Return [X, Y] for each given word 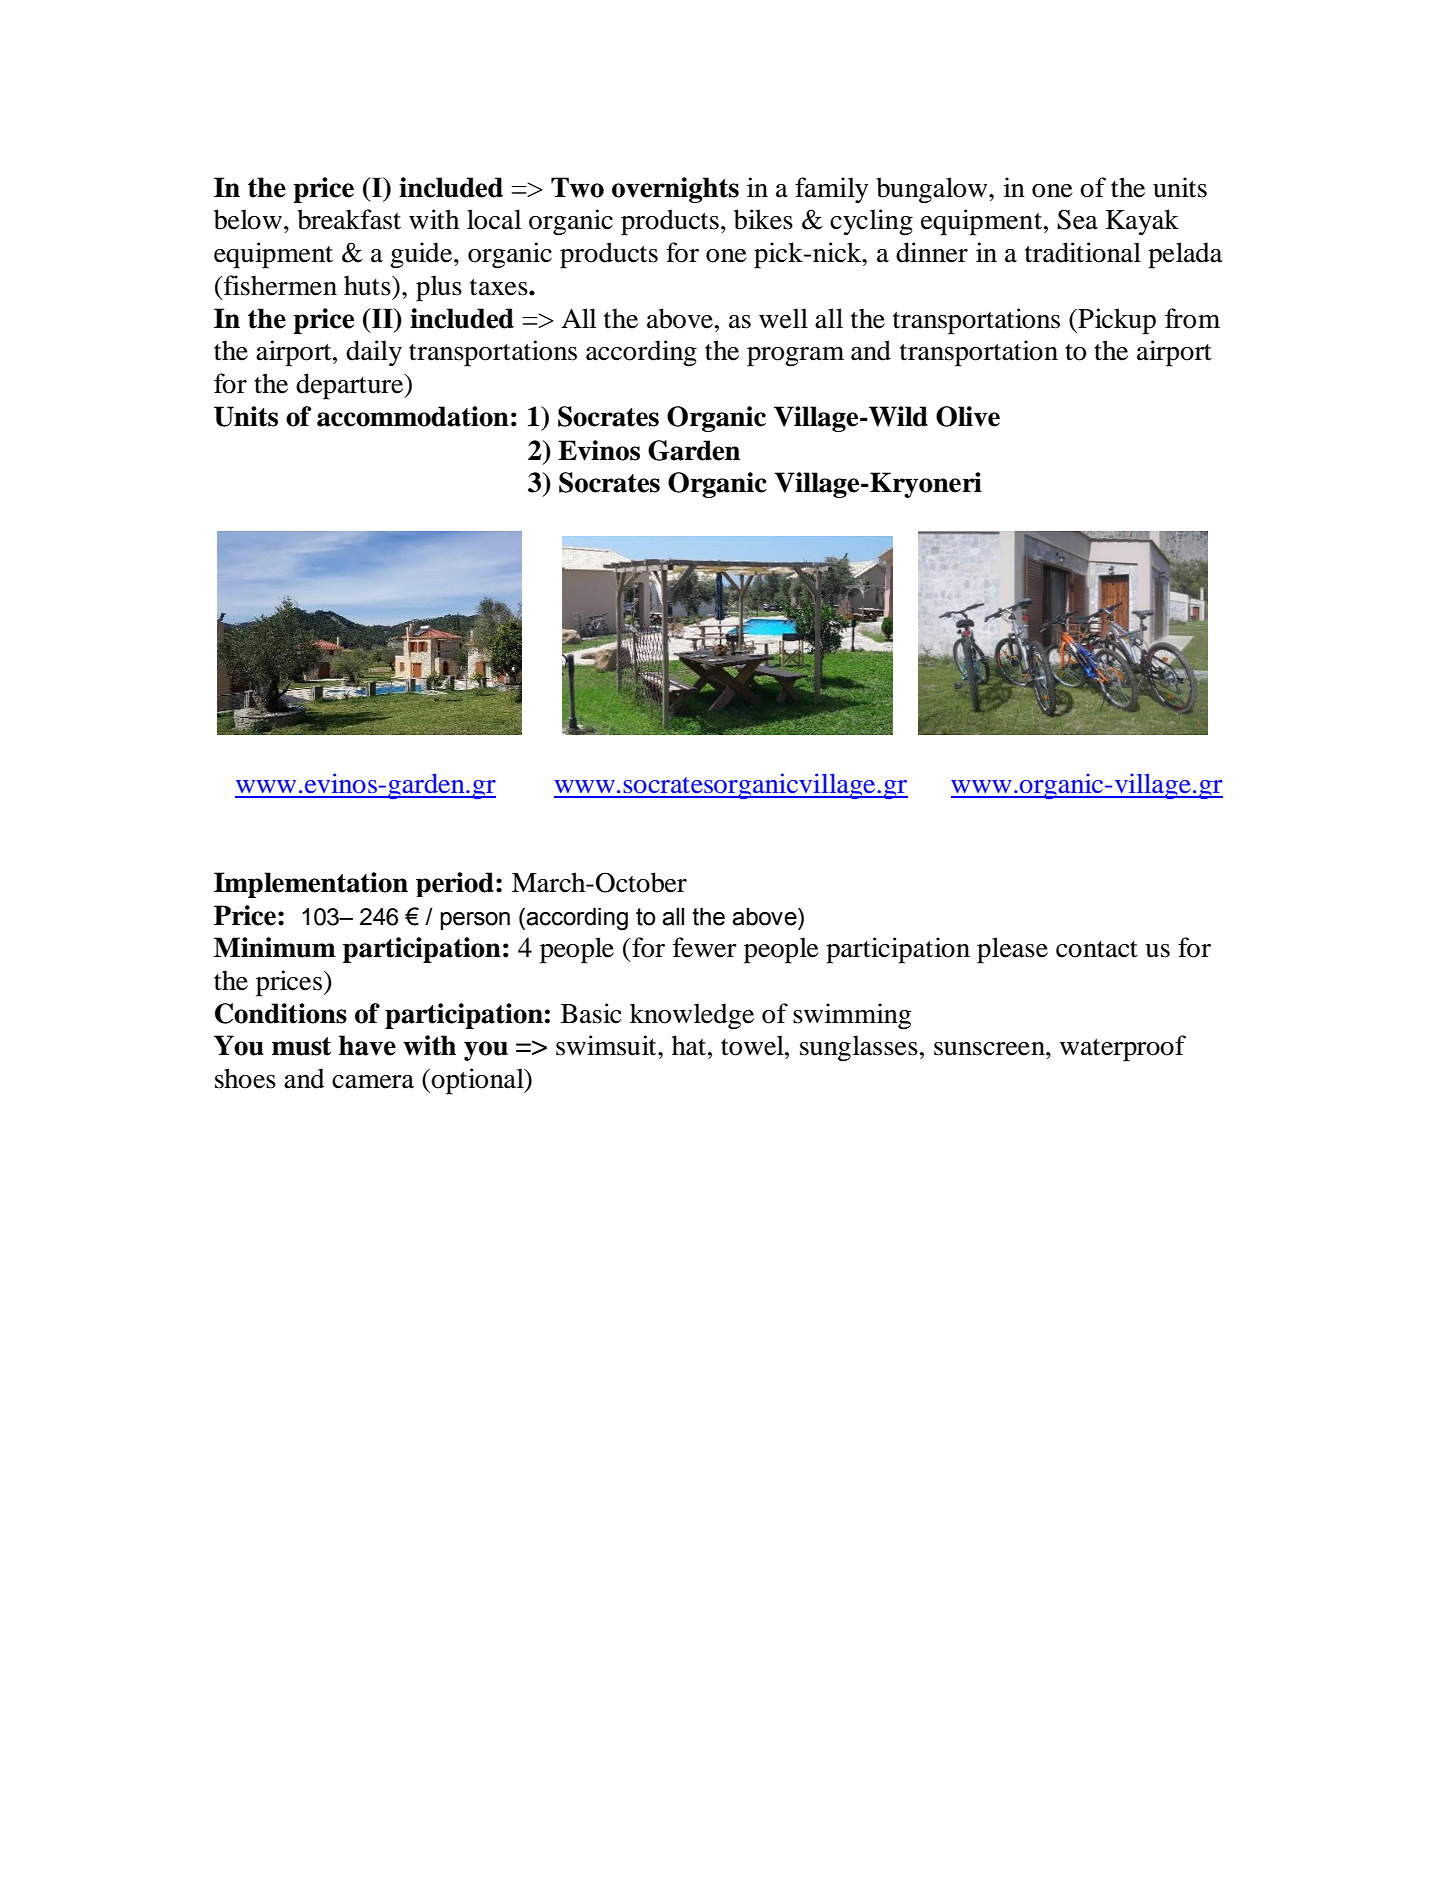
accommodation [413, 416]
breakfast [349, 219]
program [795, 357]
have [367, 1045]
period [455, 884]
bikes [763, 219]
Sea [1077, 219]
